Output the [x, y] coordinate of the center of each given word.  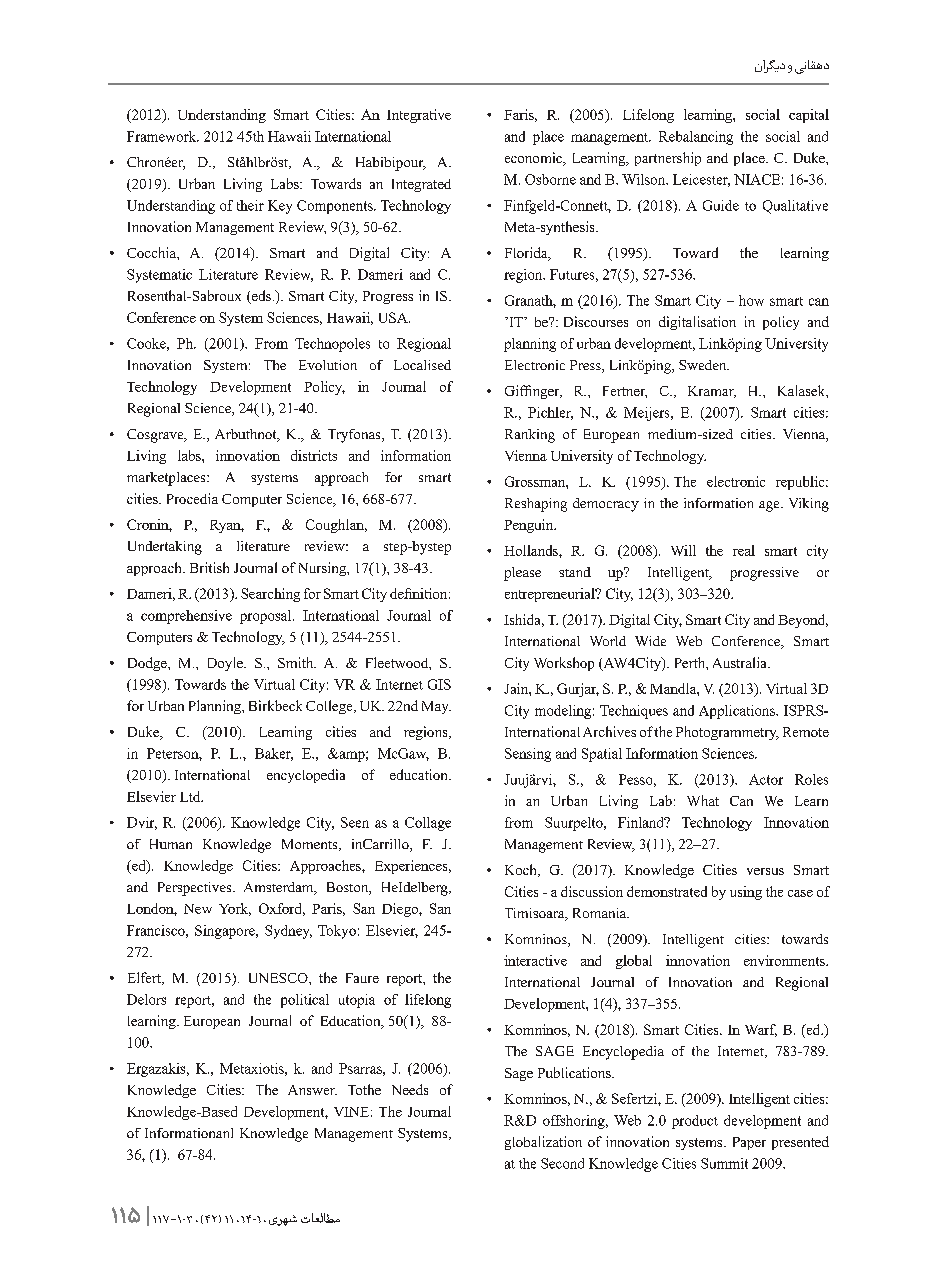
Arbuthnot [247, 435]
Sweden [704, 365]
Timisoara [536, 914]
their [250, 205]
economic [535, 159]
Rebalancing [696, 138]
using [746, 893]
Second [562, 1163]
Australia [741, 662]
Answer [312, 1090]
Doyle [226, 664]
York [235, 909]
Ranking [530, 436]
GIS [439, 684]
